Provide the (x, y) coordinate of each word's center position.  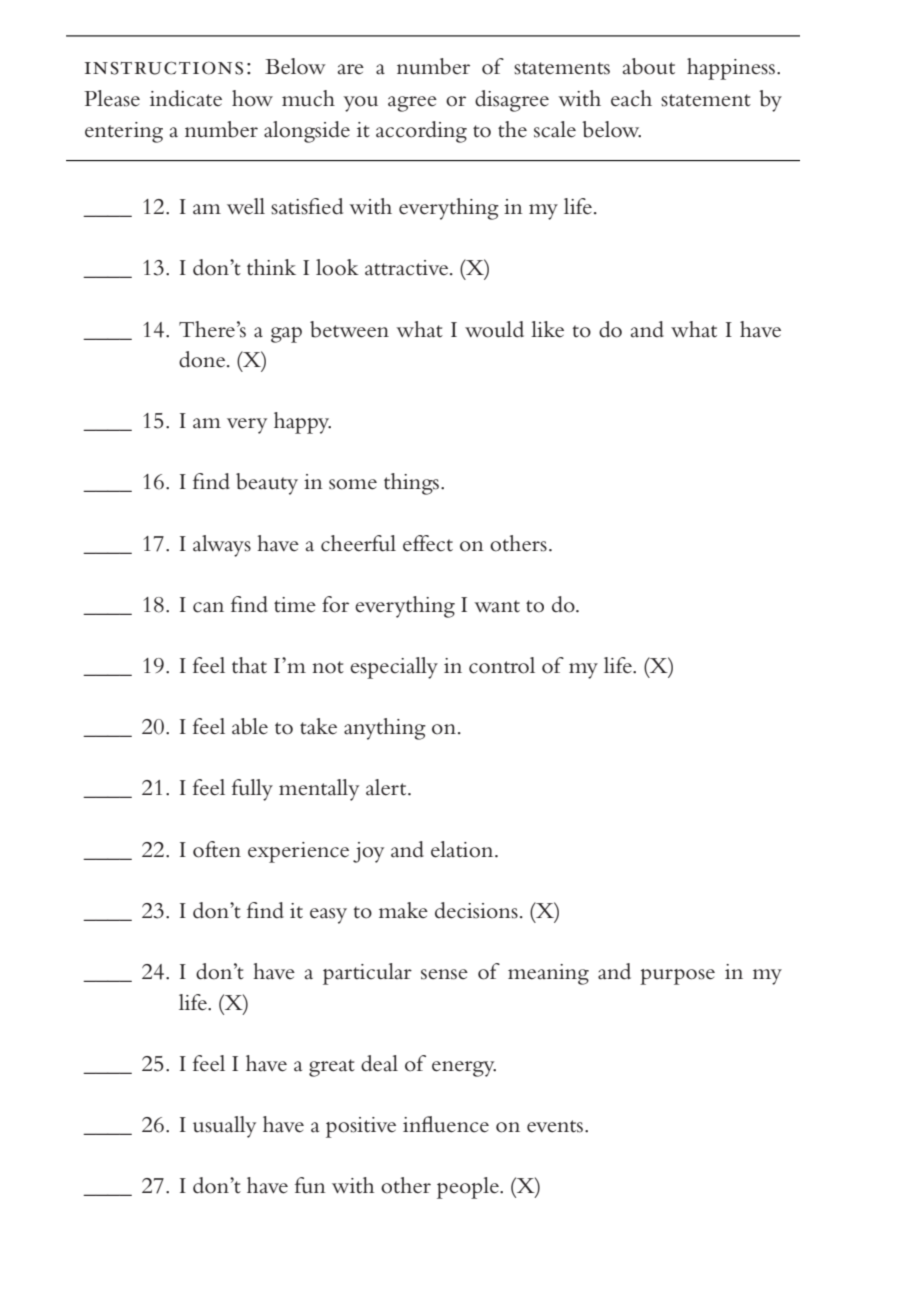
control (502, 665)
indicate (186, 98)
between (349, 329)
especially (394, 668)
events (555, 1126)
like (547, 329)
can (208, 607)
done (203, 359)
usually (224, 1127)
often (217, 849)
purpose (677, 977)
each (631, 98)
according (421, 132)
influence (446, 1124)
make (403, 910)
